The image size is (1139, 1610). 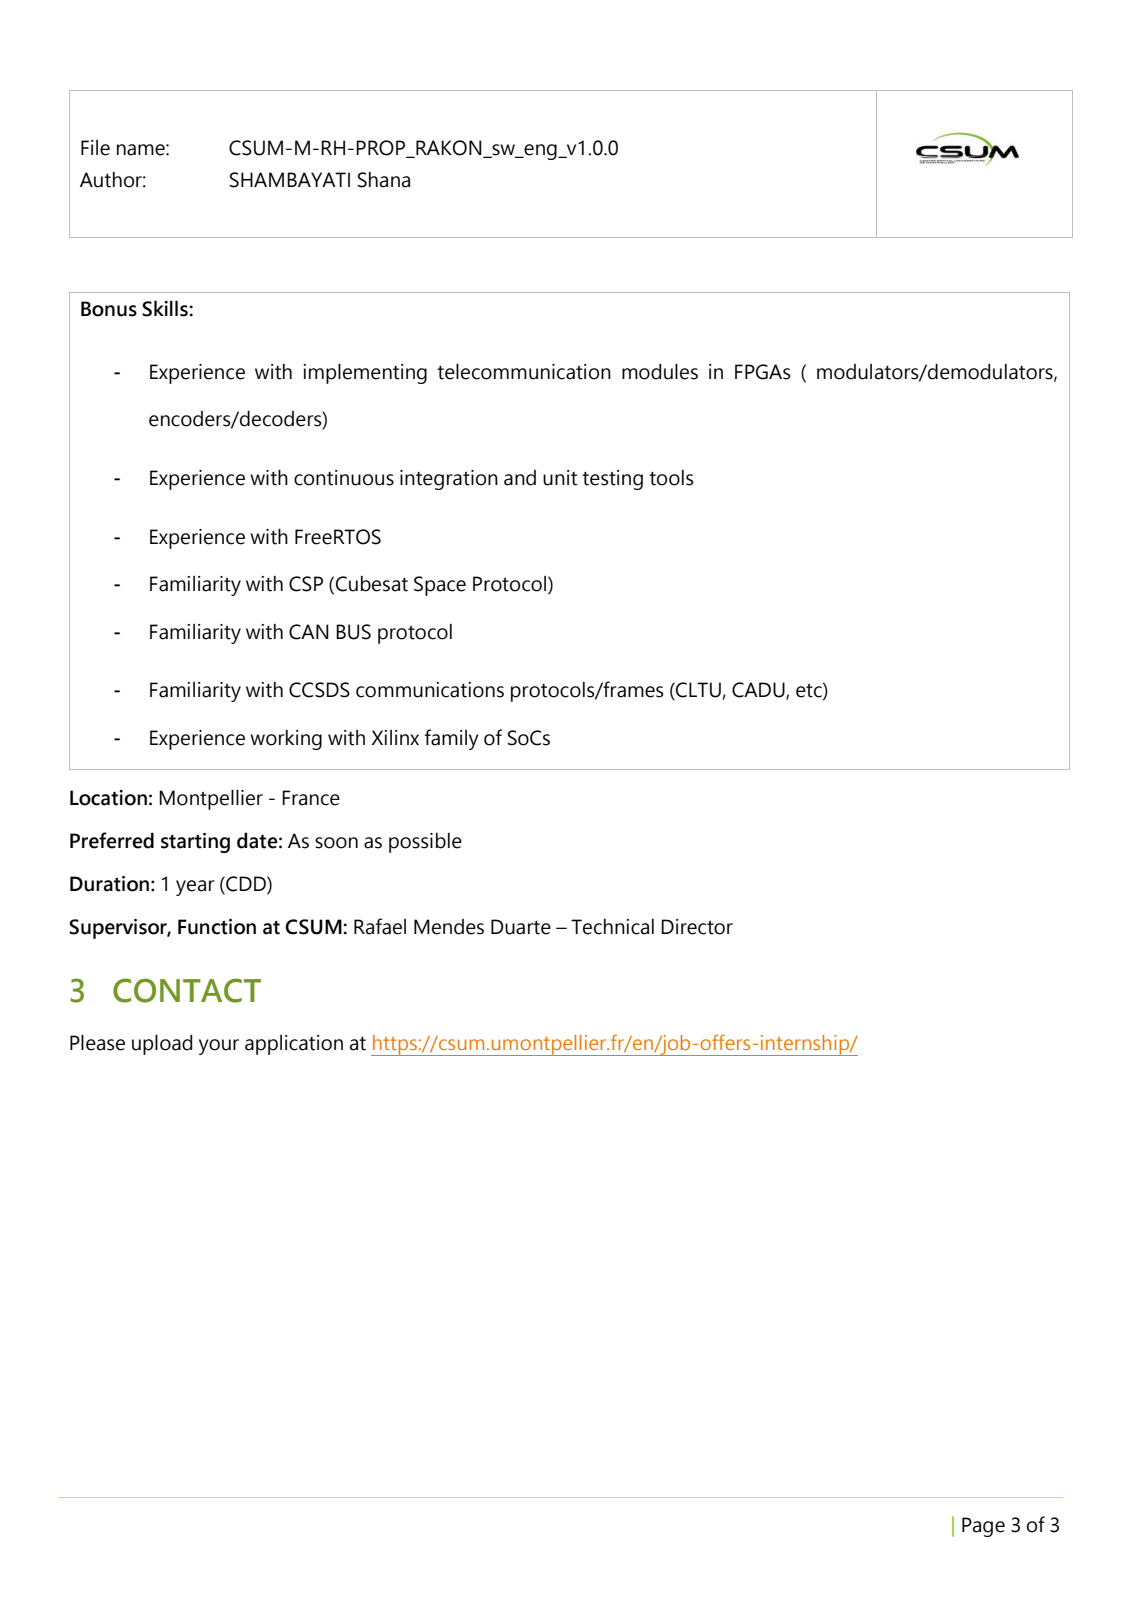 I want to click on File, so click(x=95, y=148).
